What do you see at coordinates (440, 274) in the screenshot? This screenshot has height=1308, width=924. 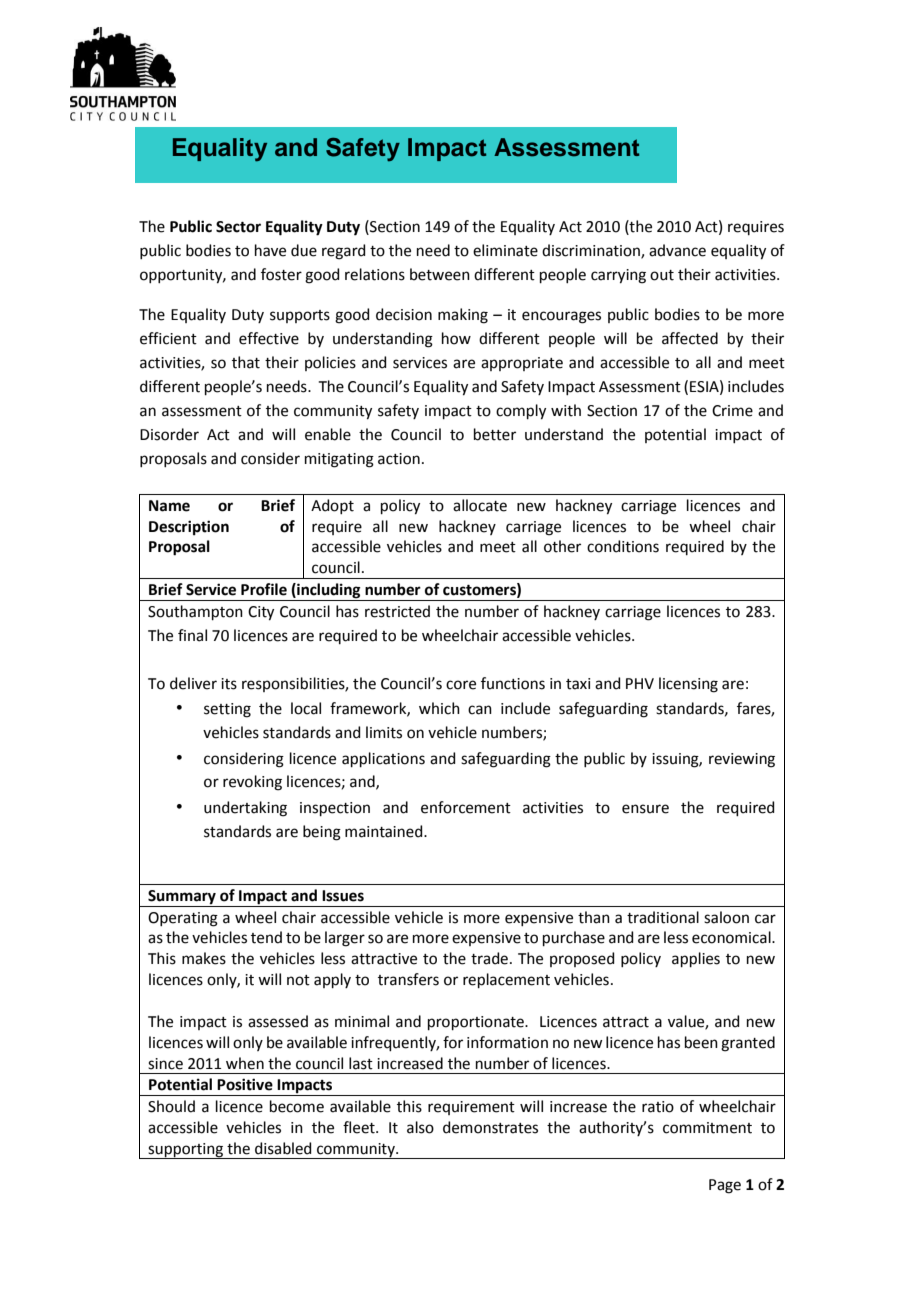 I see `between` at bounding box center [440, 274].
